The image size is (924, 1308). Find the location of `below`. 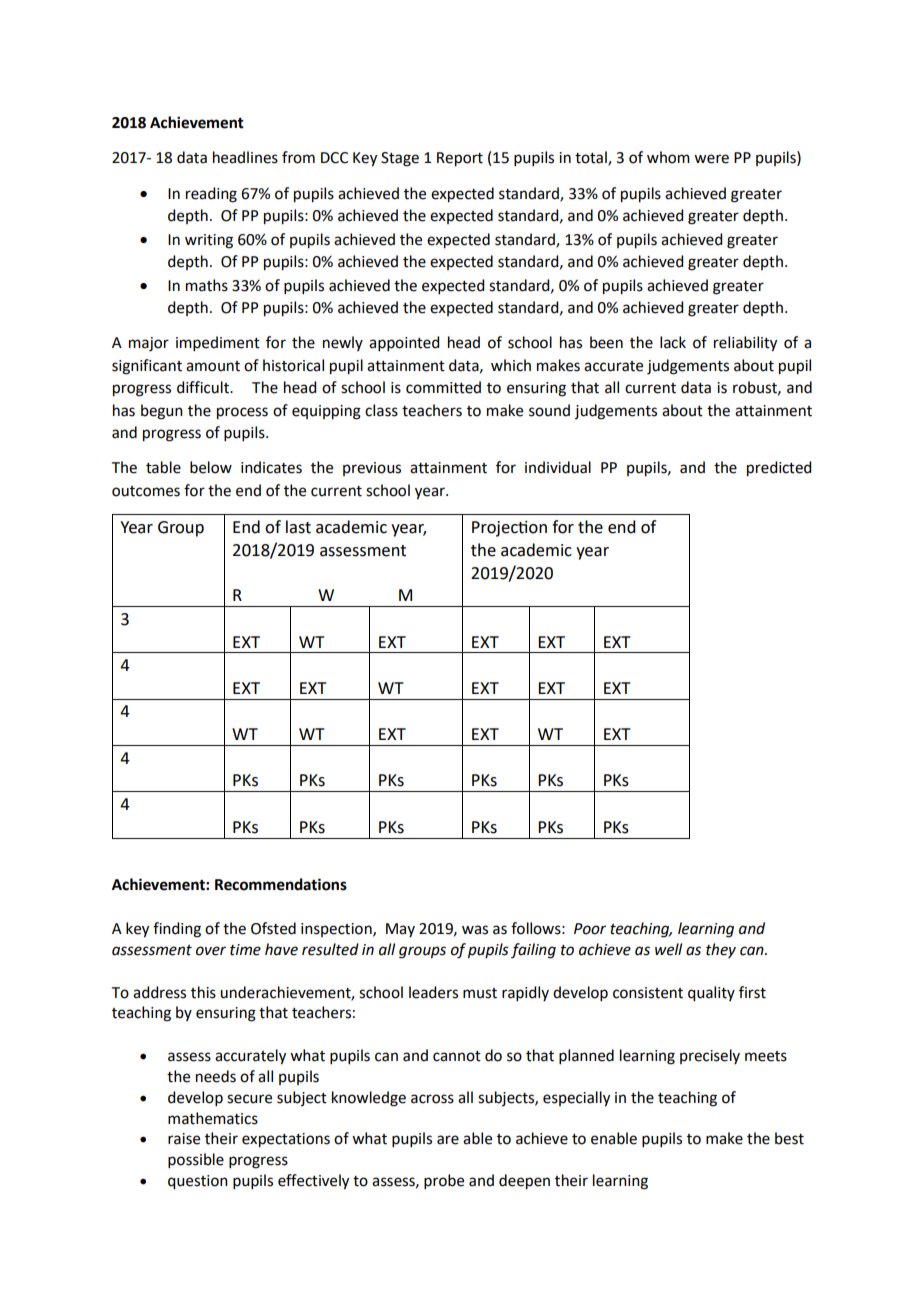

below is located at coordinates (211, 467).
